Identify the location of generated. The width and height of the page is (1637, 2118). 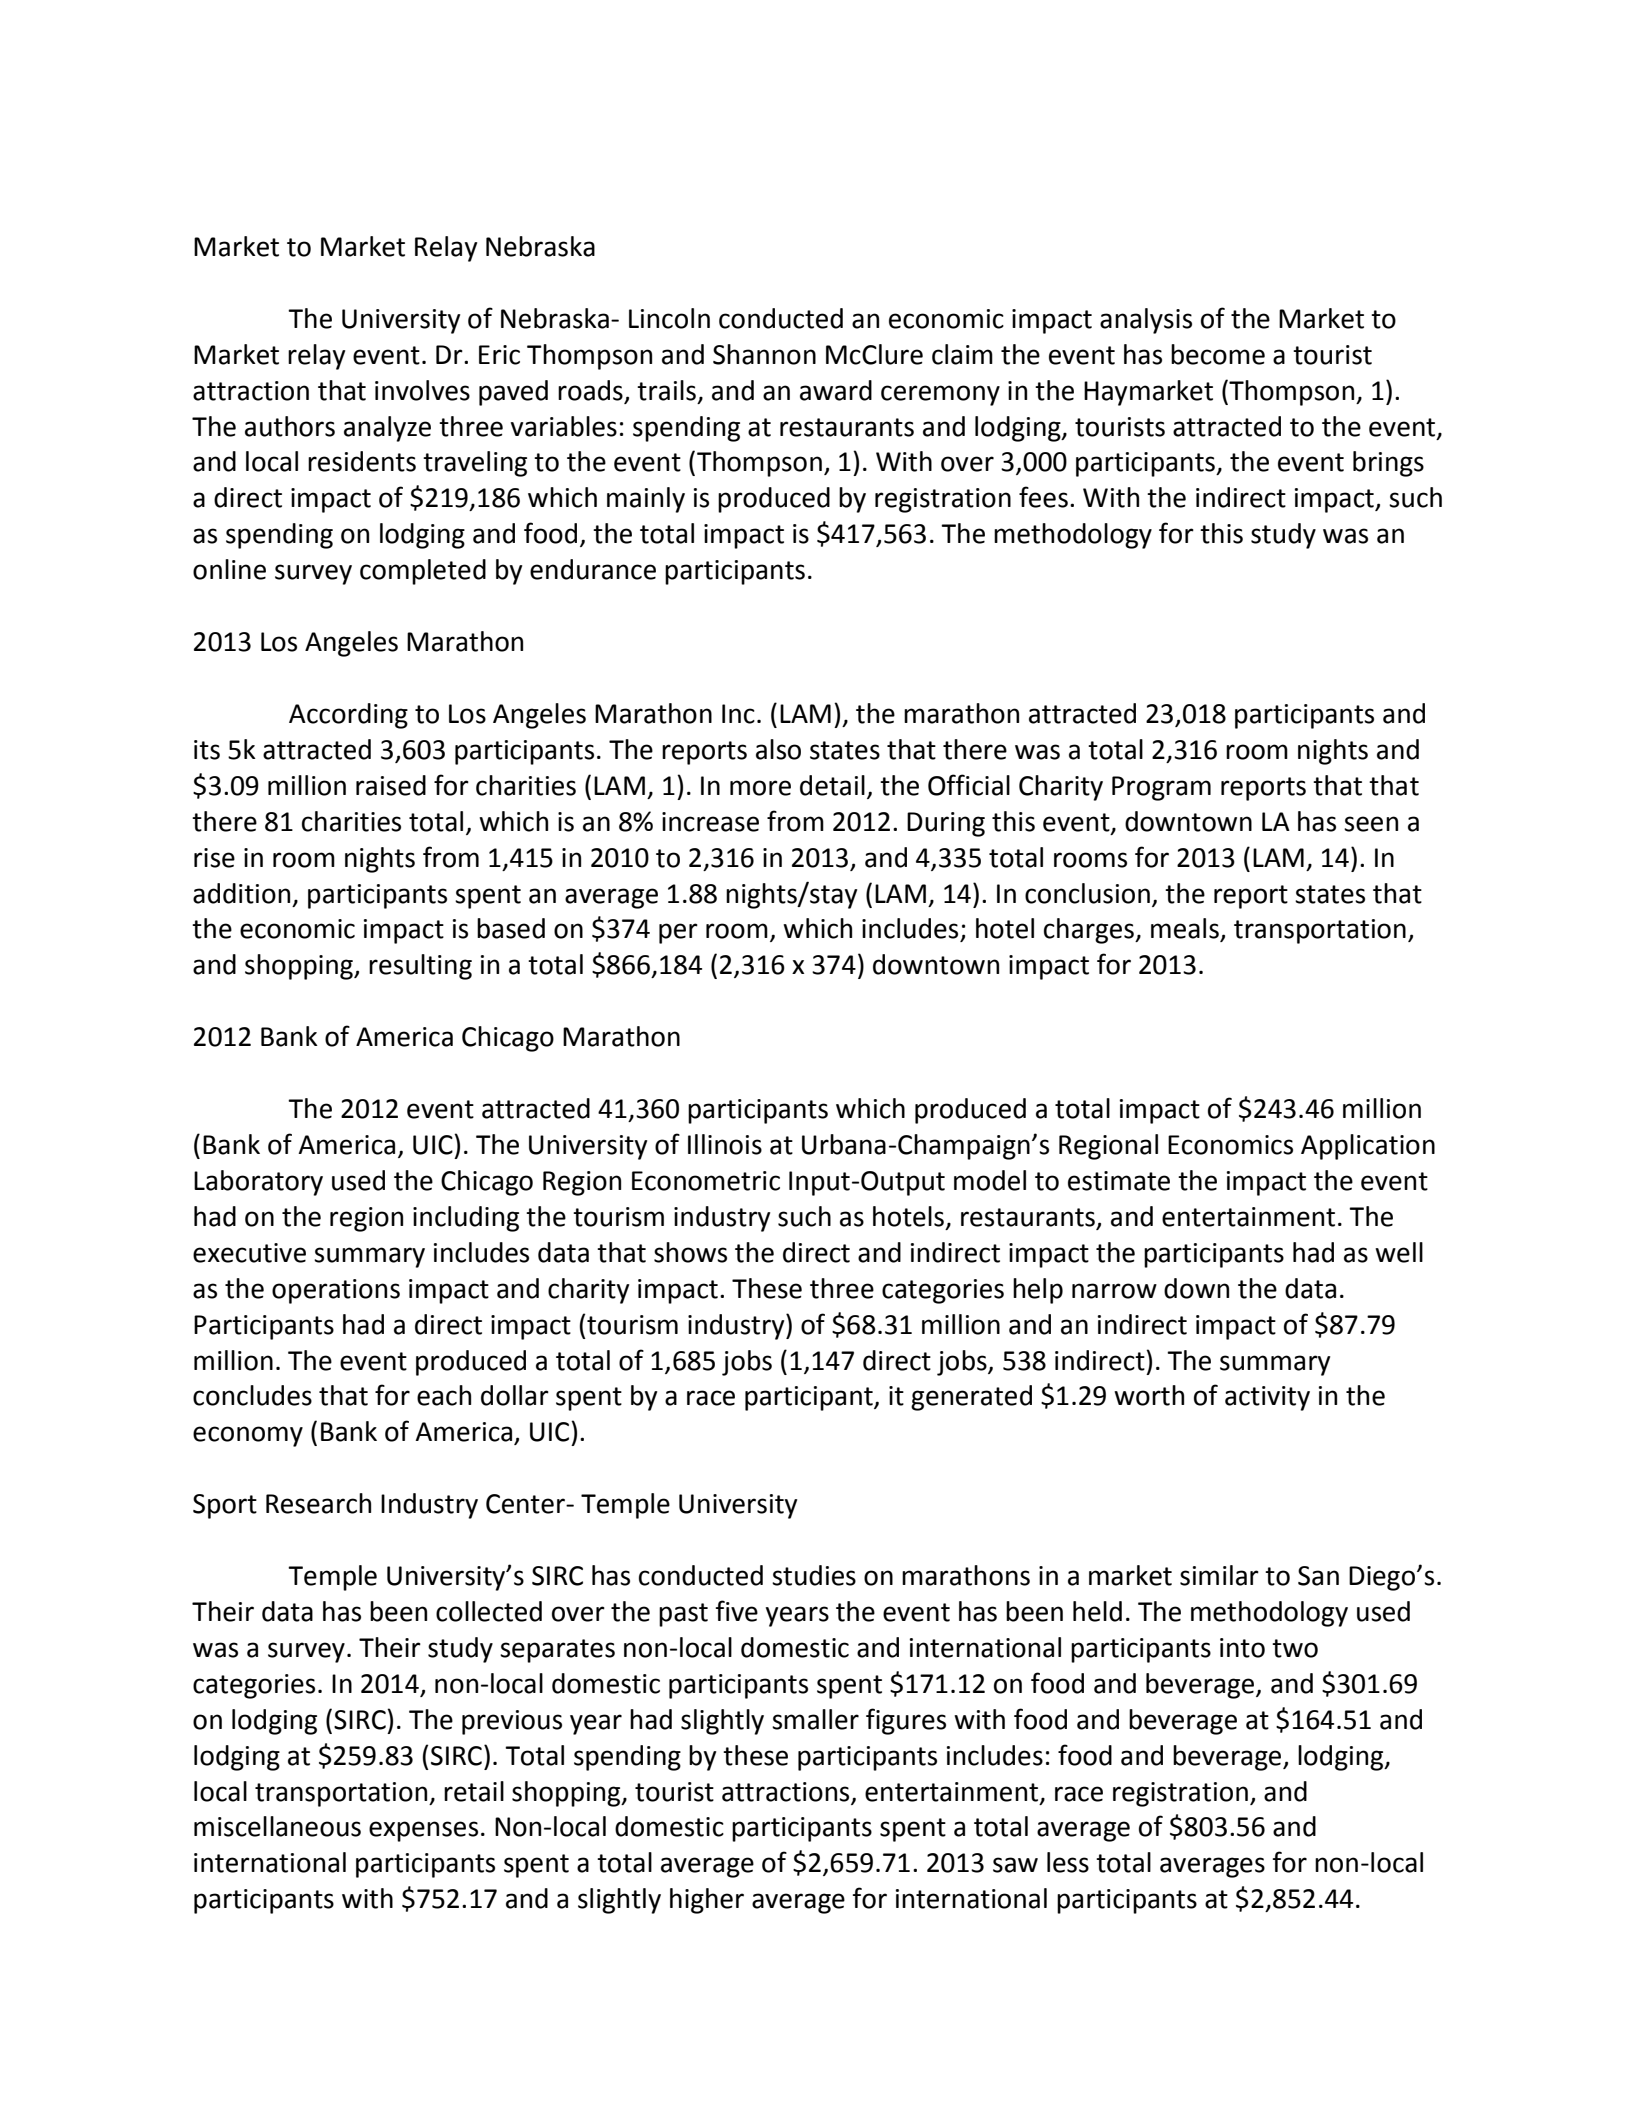
(971, 1398).
